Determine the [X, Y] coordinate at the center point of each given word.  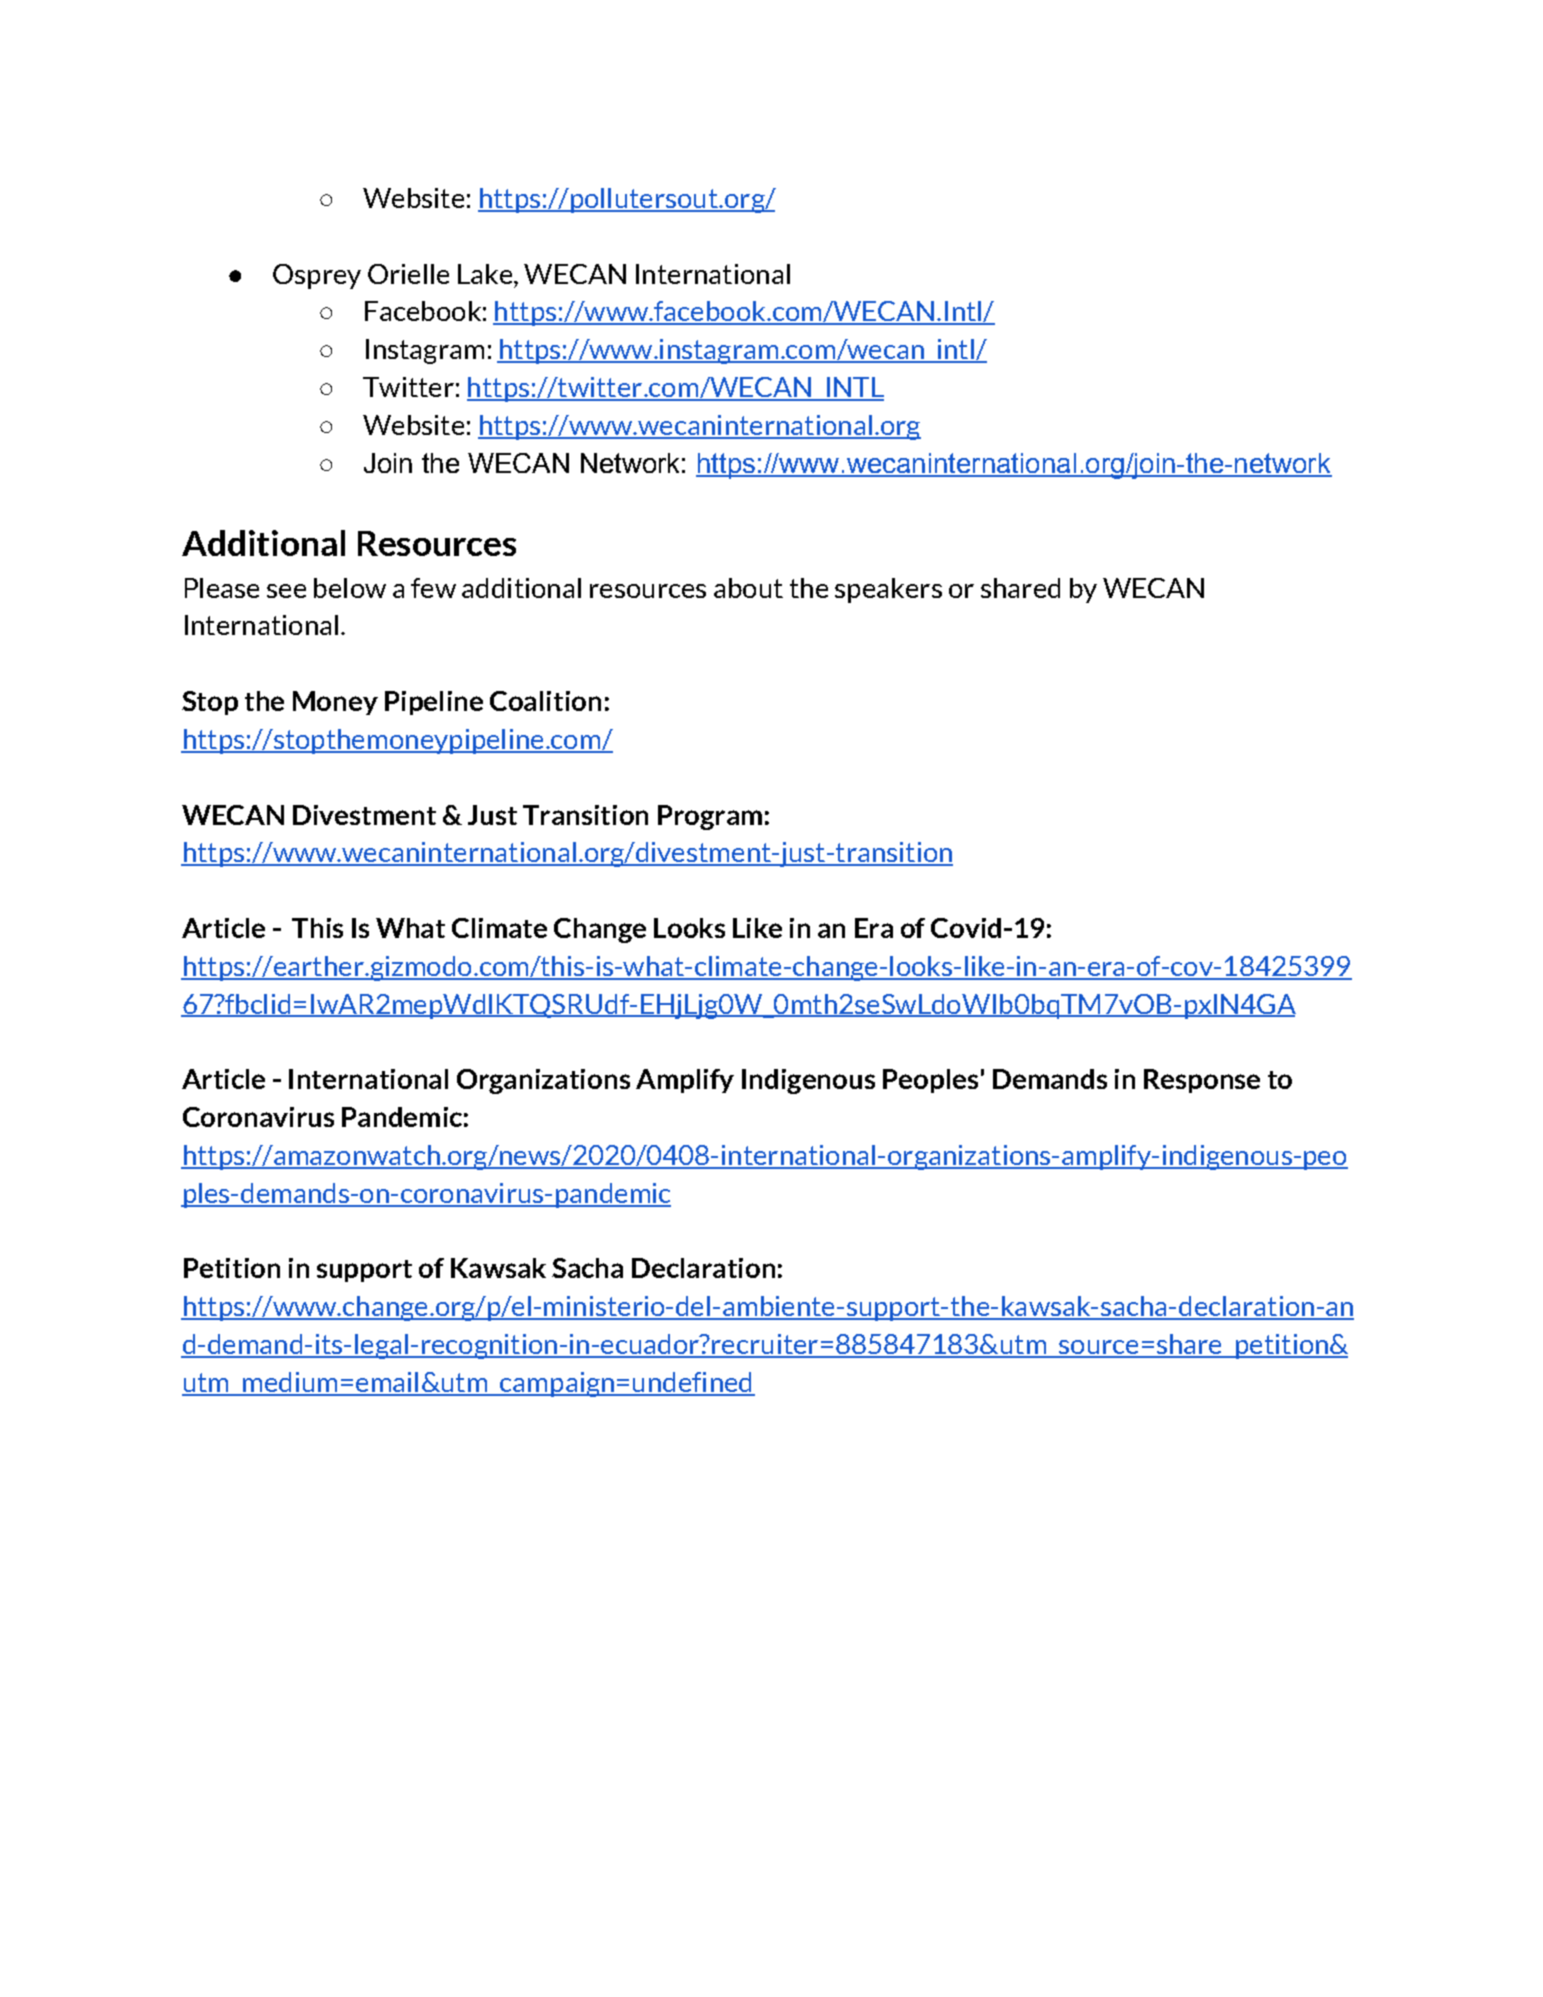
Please [222, 588]
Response [1202, 1081]
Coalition [545, 701]
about [748, 588]
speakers [888, 590]
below [350, 588]
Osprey [317, 276]
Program [710, 817]
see [286, 591]
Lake [486, 274]
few [433, 588]
